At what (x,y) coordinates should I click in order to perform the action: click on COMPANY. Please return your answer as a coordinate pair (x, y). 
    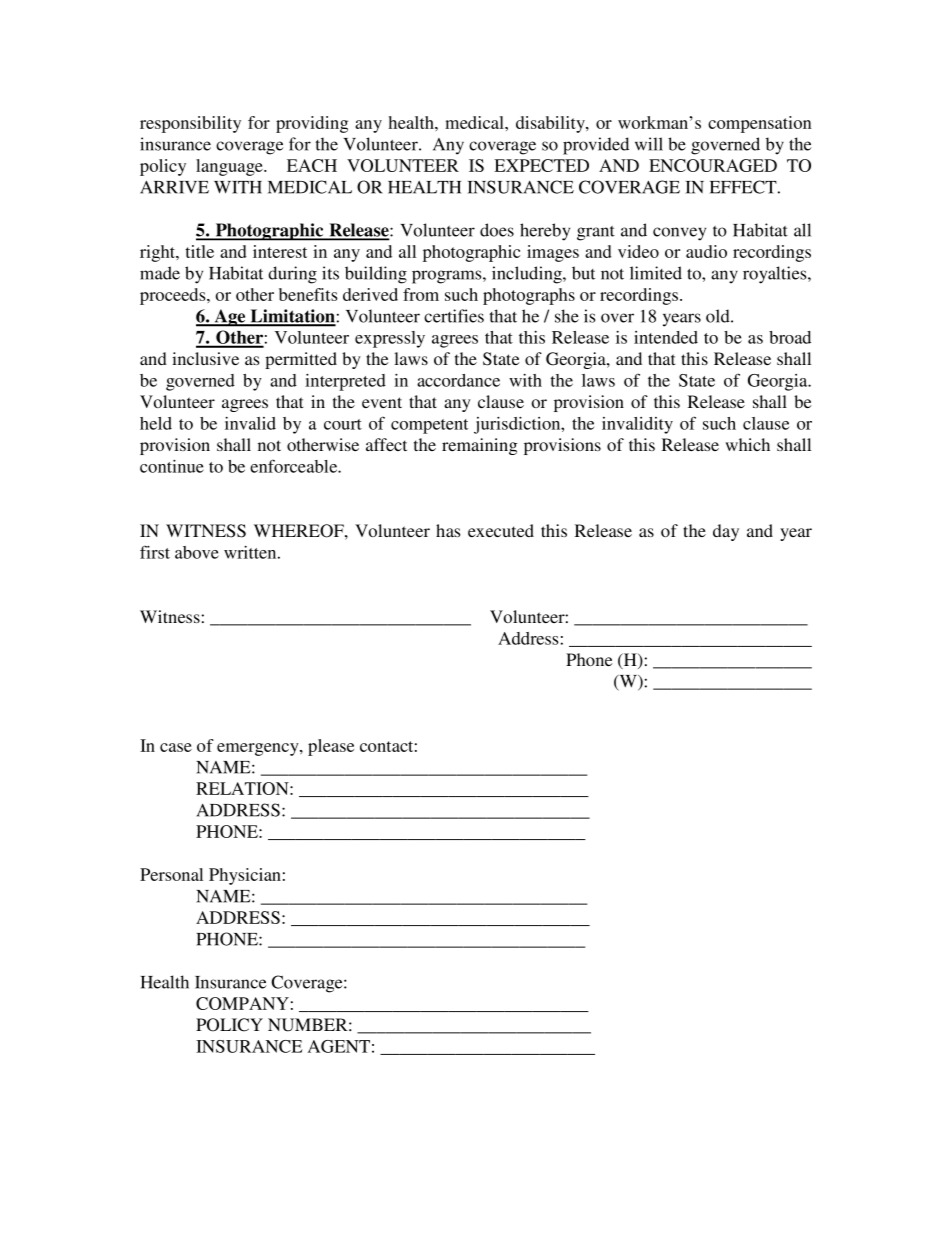
    Looking at the image, I should click on (242, 1003).
